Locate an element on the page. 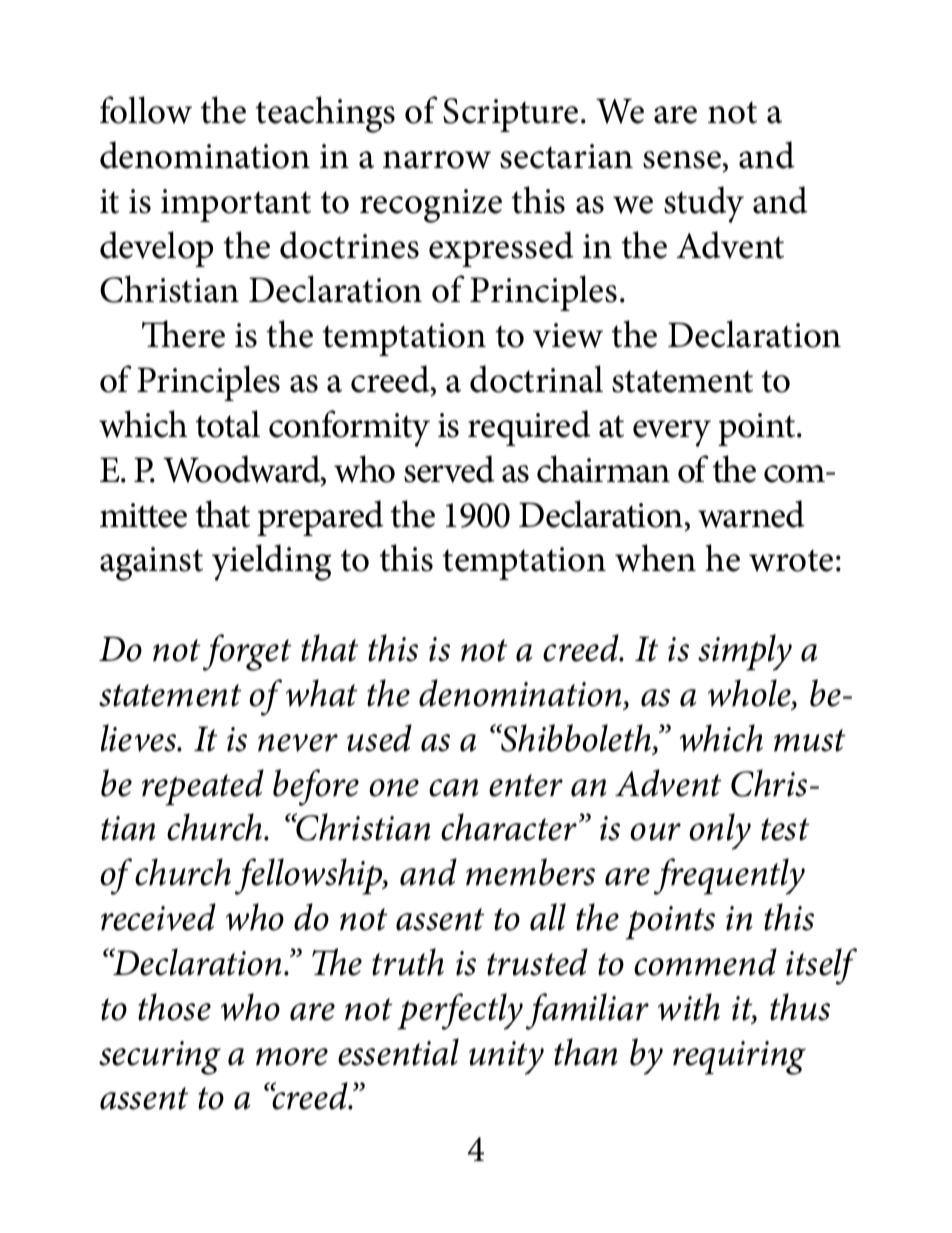  prepared is located at coordinates (320, 518).
